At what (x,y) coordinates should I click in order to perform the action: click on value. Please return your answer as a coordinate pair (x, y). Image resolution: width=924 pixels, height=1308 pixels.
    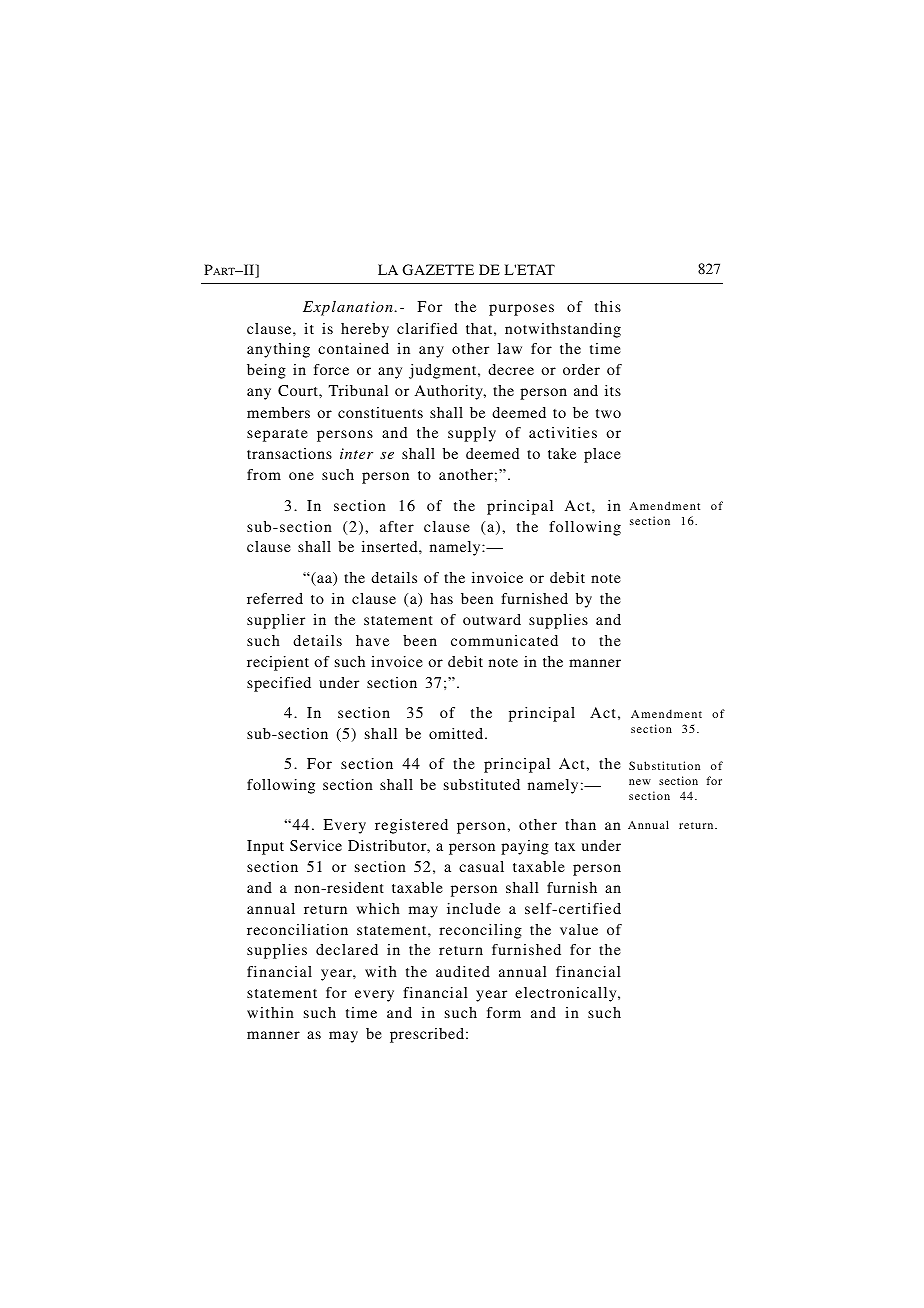
    Looking at the image, I should click on (579, 929).
